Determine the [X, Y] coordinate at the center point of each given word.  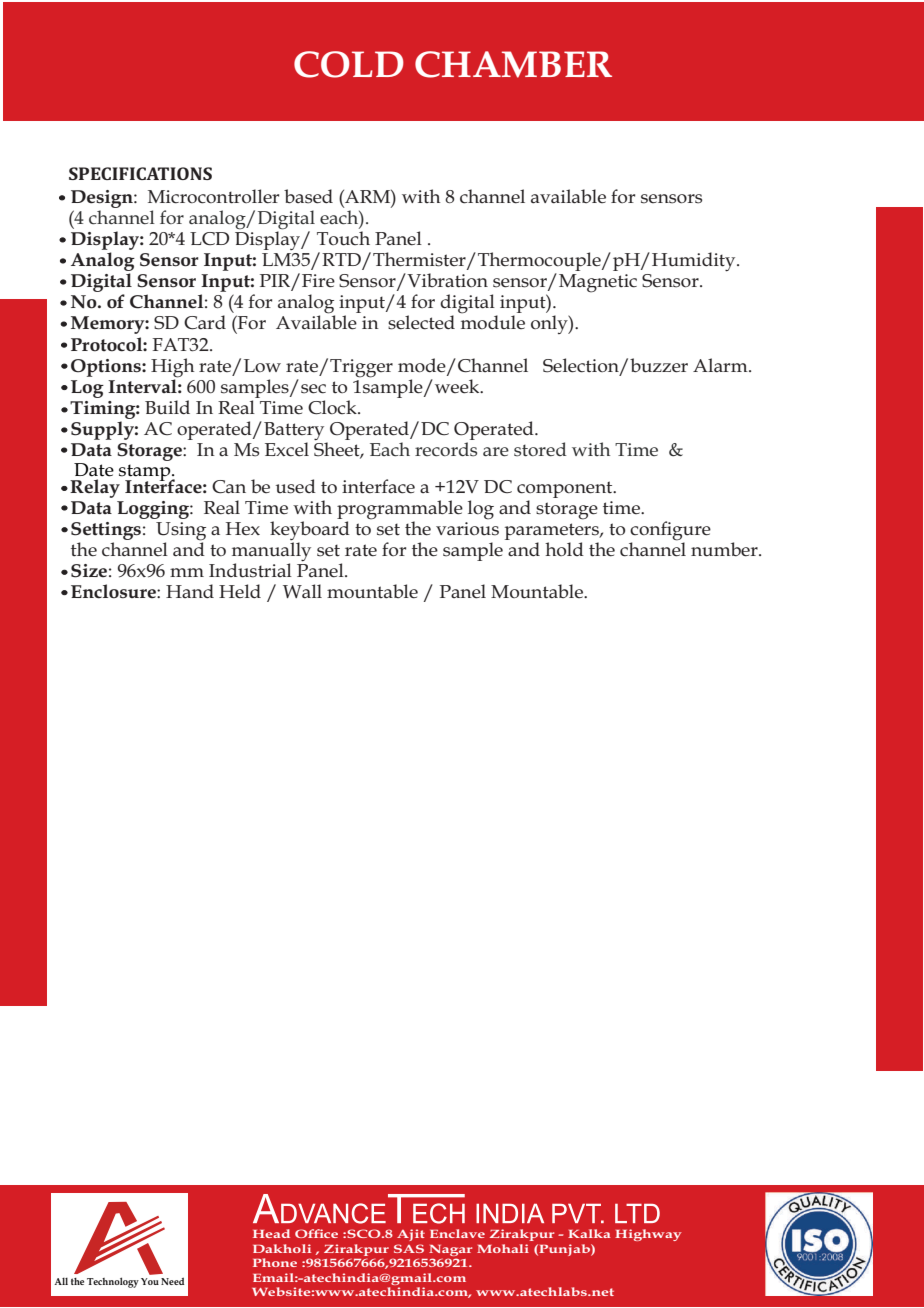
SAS [409, 1248]
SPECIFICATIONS [140, 173]
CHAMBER [513, 64]
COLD [349, 64]
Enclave [457, 1233]
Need [172, 1281]
